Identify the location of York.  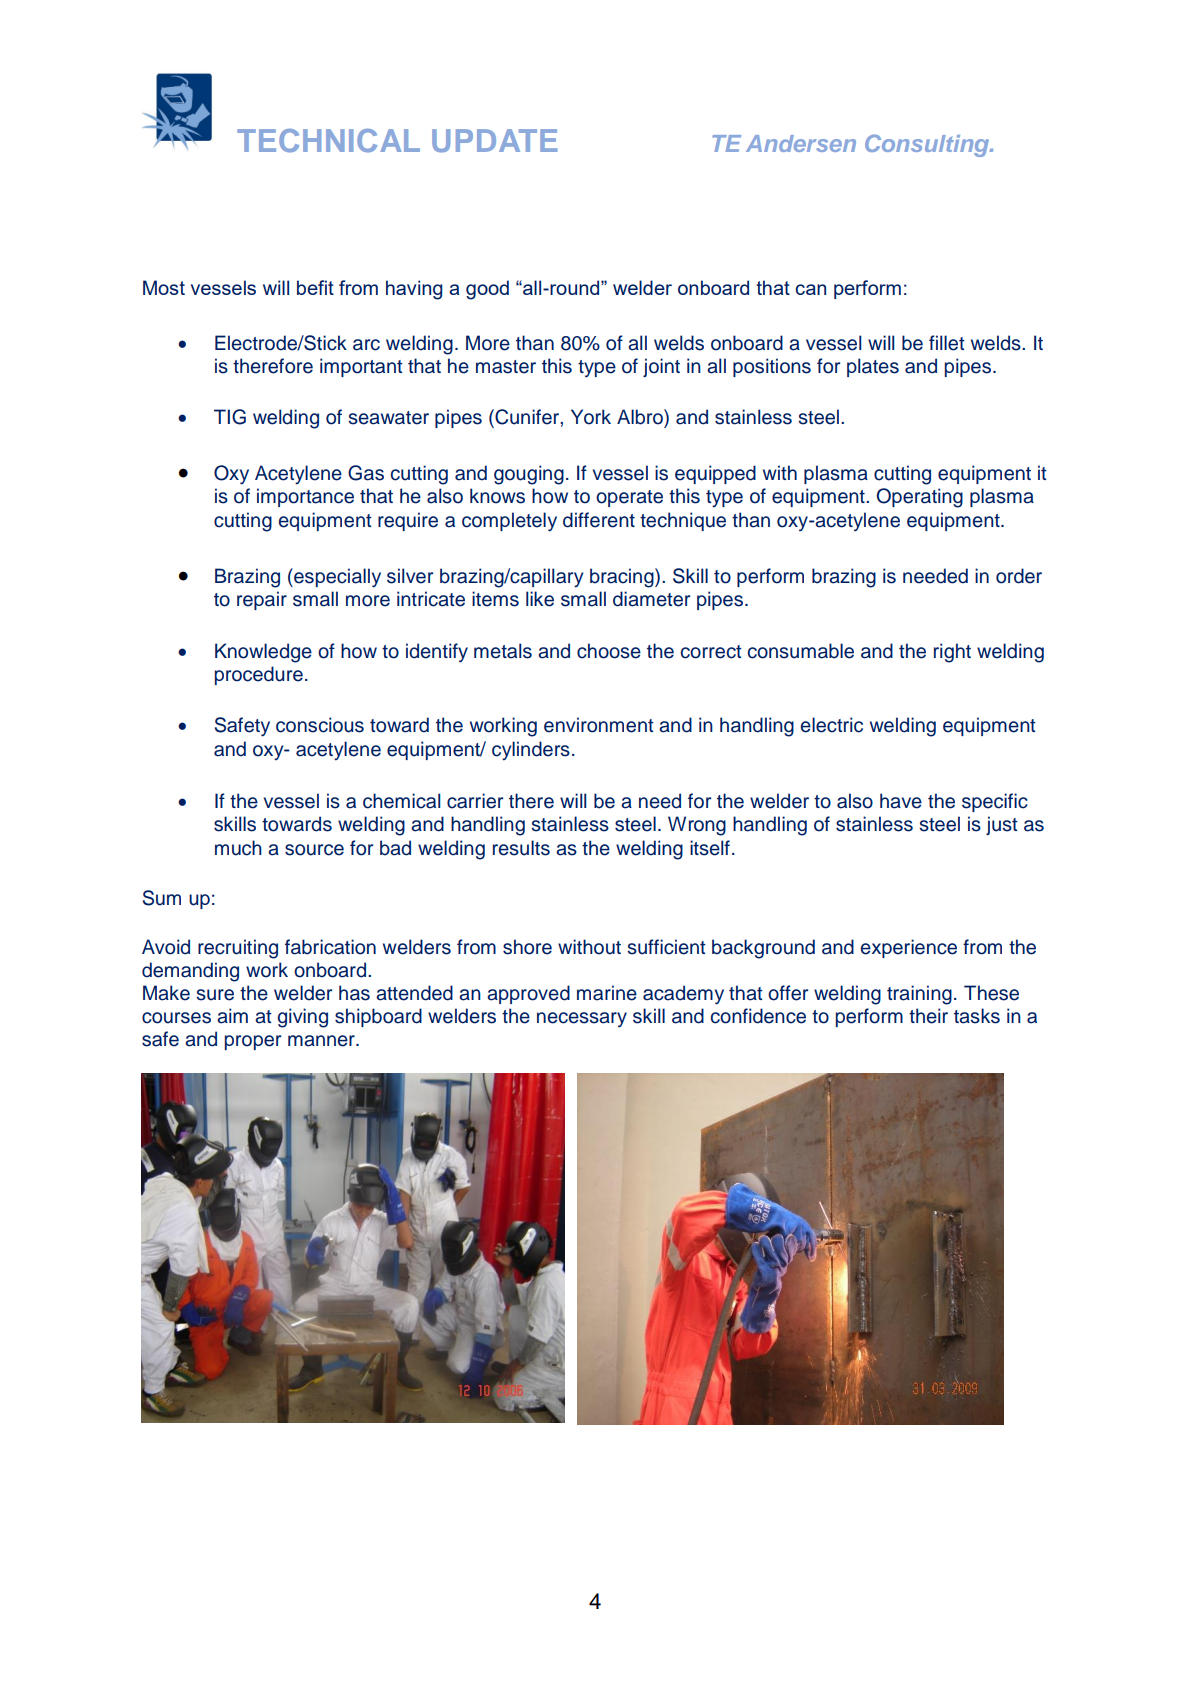
(591, 417).
